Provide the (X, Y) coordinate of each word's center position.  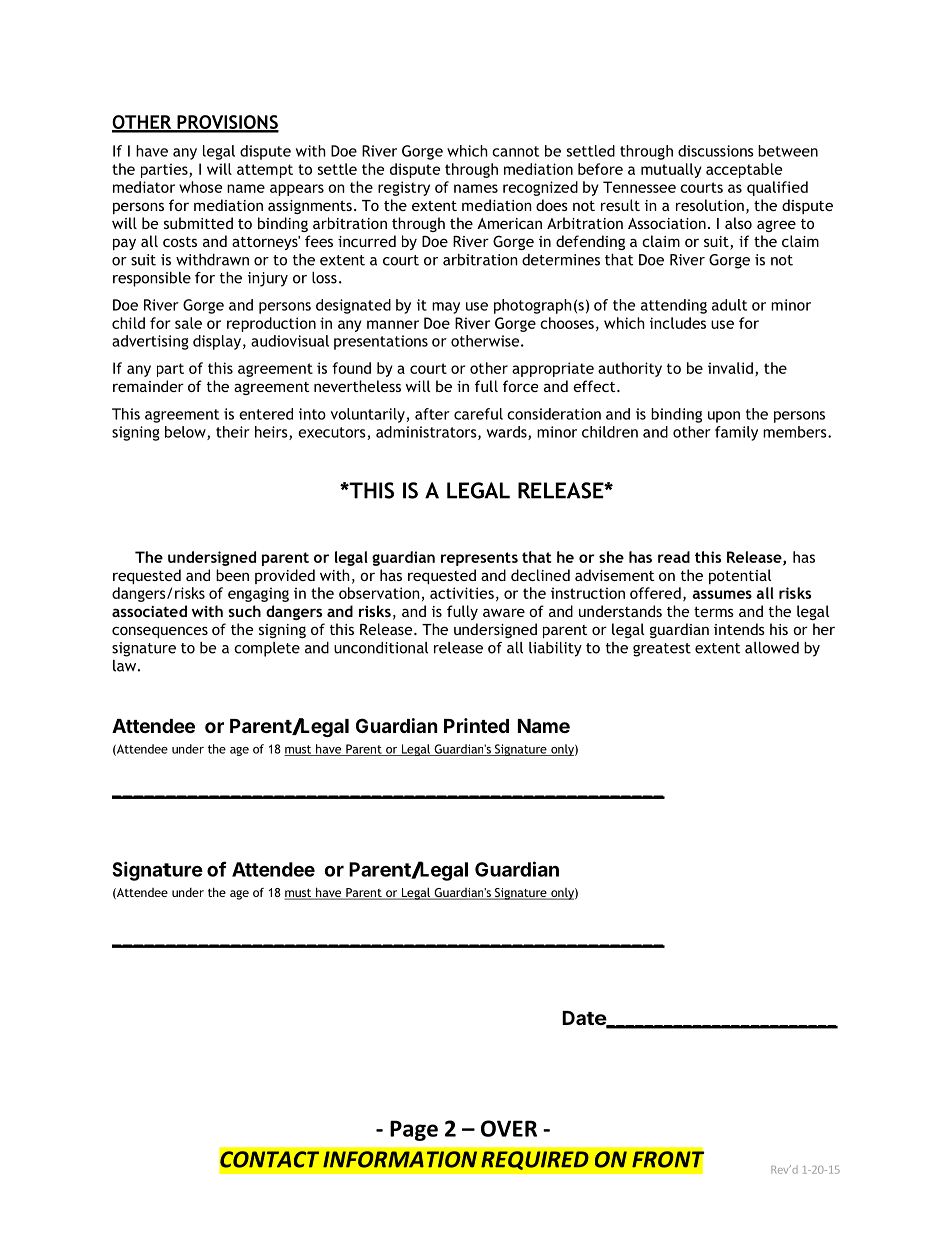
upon (724, 417)
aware (504, 612)
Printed (476, 725)
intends (739, 629)
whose (200, 187)
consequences (160, 632)
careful (478, 414)
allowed (772, 648)
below (186, 433)
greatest (662, 650)
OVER (509, 1128)
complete (267, 649)
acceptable (744, 170)
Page (414, 1130)
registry (404, 188)
